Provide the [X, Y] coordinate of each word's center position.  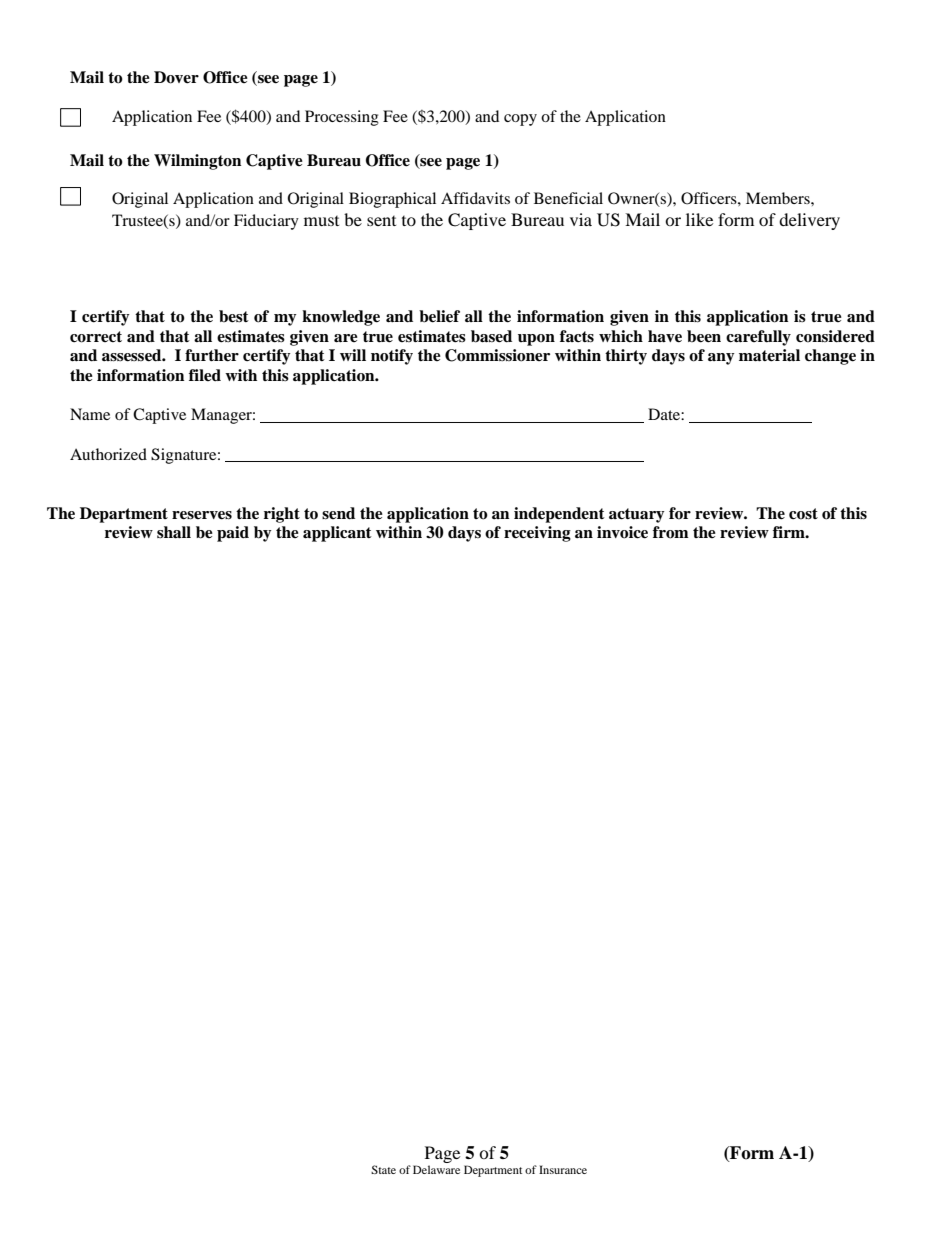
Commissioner [497, 355]
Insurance [563, 1169]
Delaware [436, 1169]
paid [233, 534]
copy [520, 120]
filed [205, 375]
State [383, 1169]
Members [779, 198]
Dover [176, 77]
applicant [337, 534]
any [721, 359]
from [671, 532]
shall [174, 532]
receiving [537, 534]
